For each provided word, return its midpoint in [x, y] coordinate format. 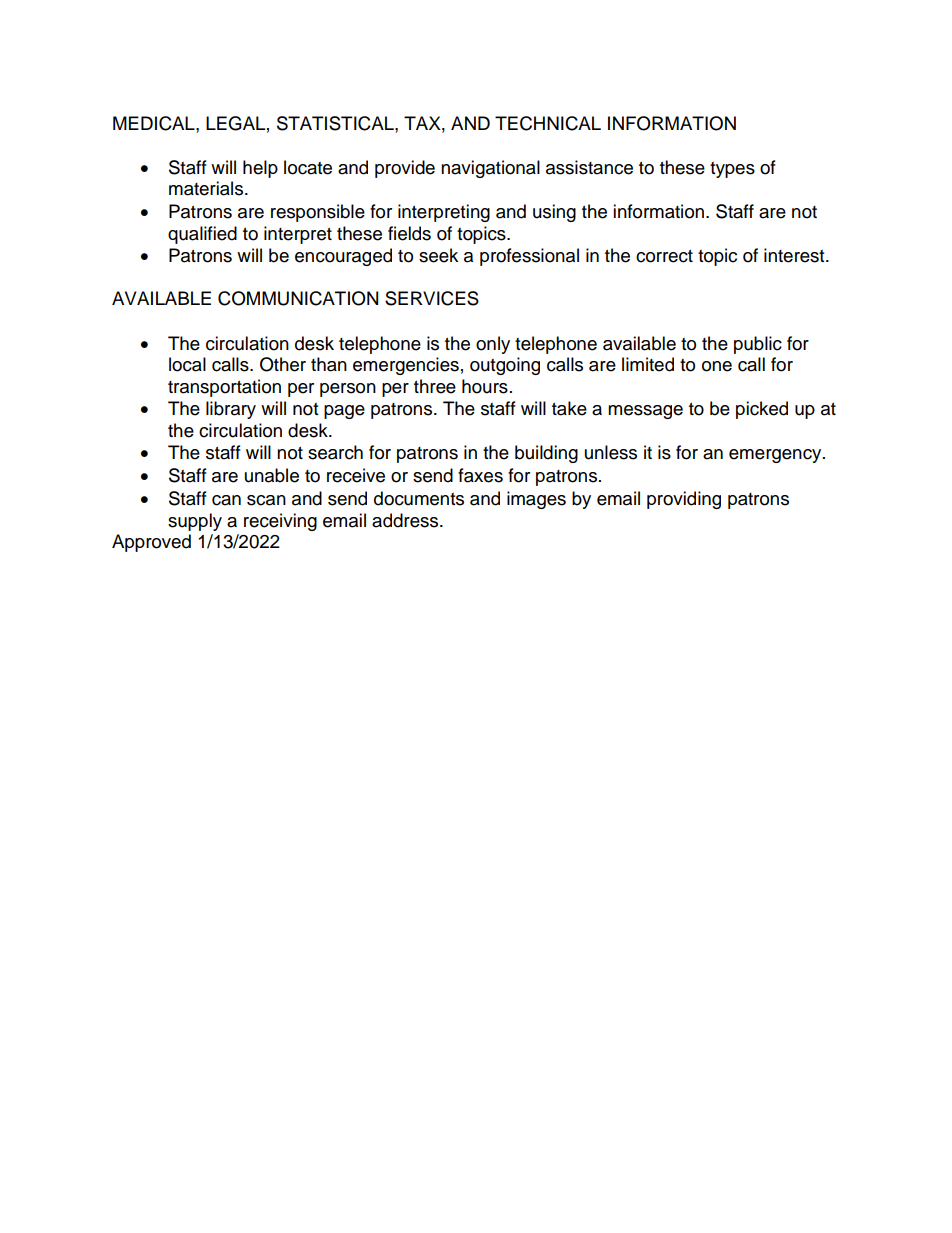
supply [195, 522]
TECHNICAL [548, 123]
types [732, 170]
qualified [202, 235]
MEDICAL [155, 123]
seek [438, 255]
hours [485, 386]
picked [762, 410]
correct [664, 256]
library [231, 410]
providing [684, 500]
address [406, 520]
